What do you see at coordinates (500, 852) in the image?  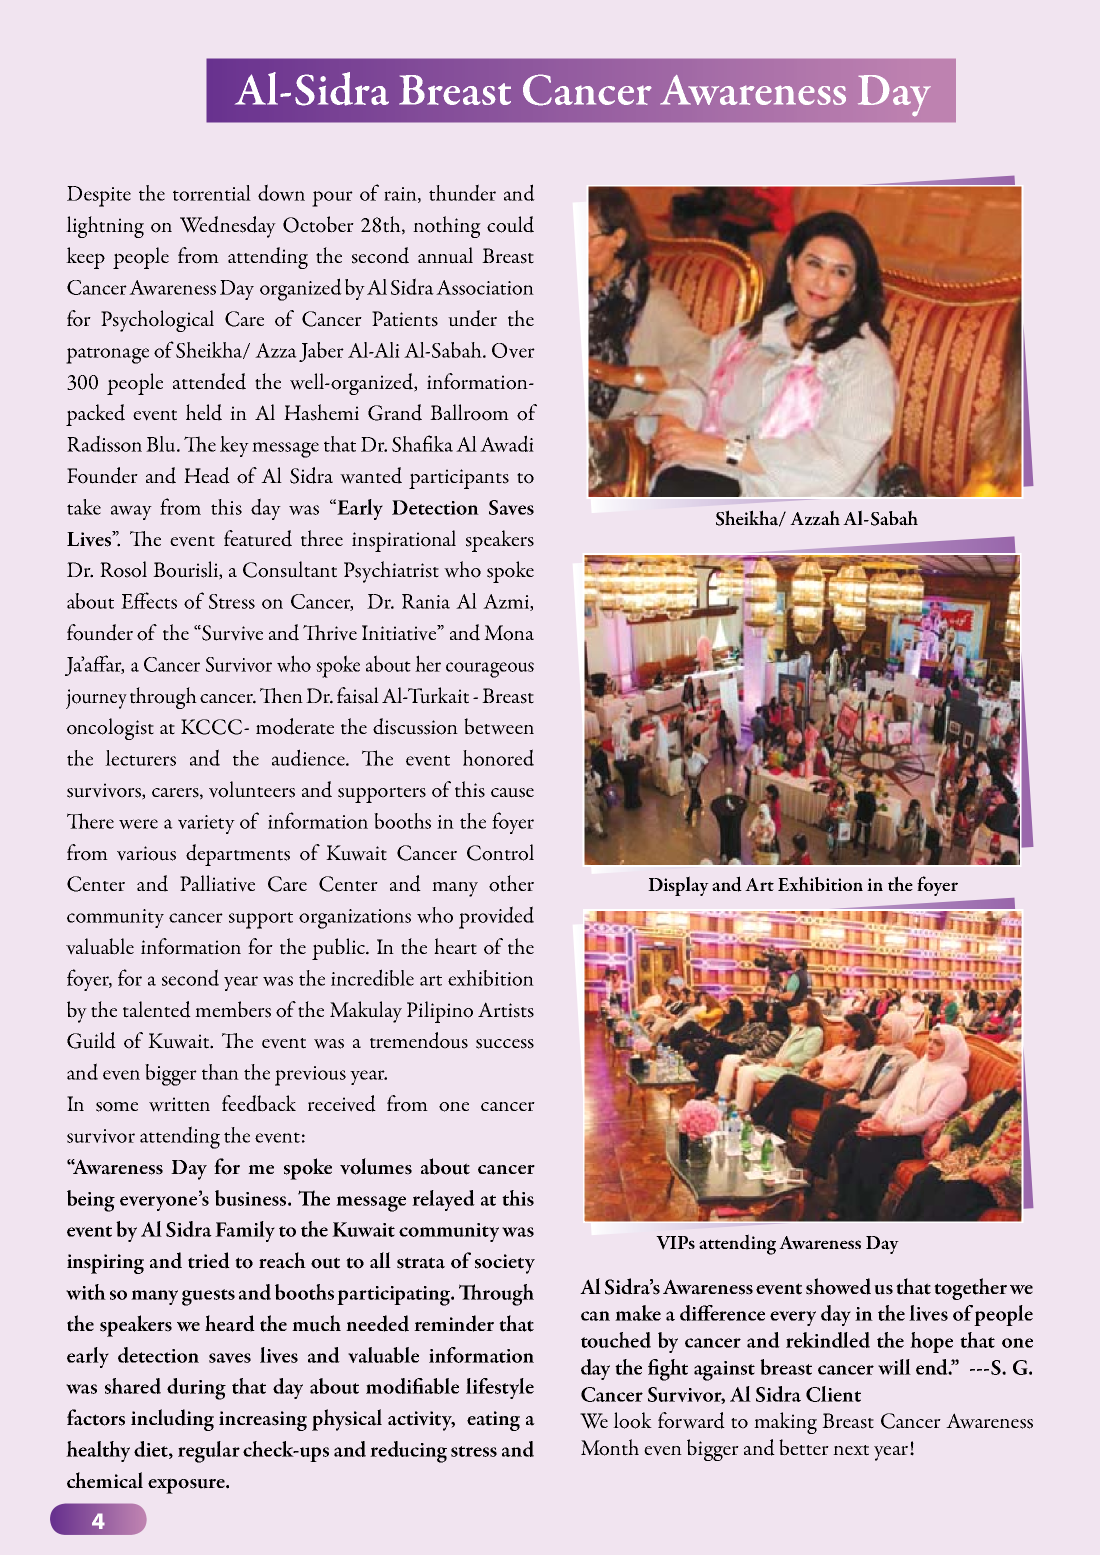 I see `Control` at bounding box center [500, 852].
